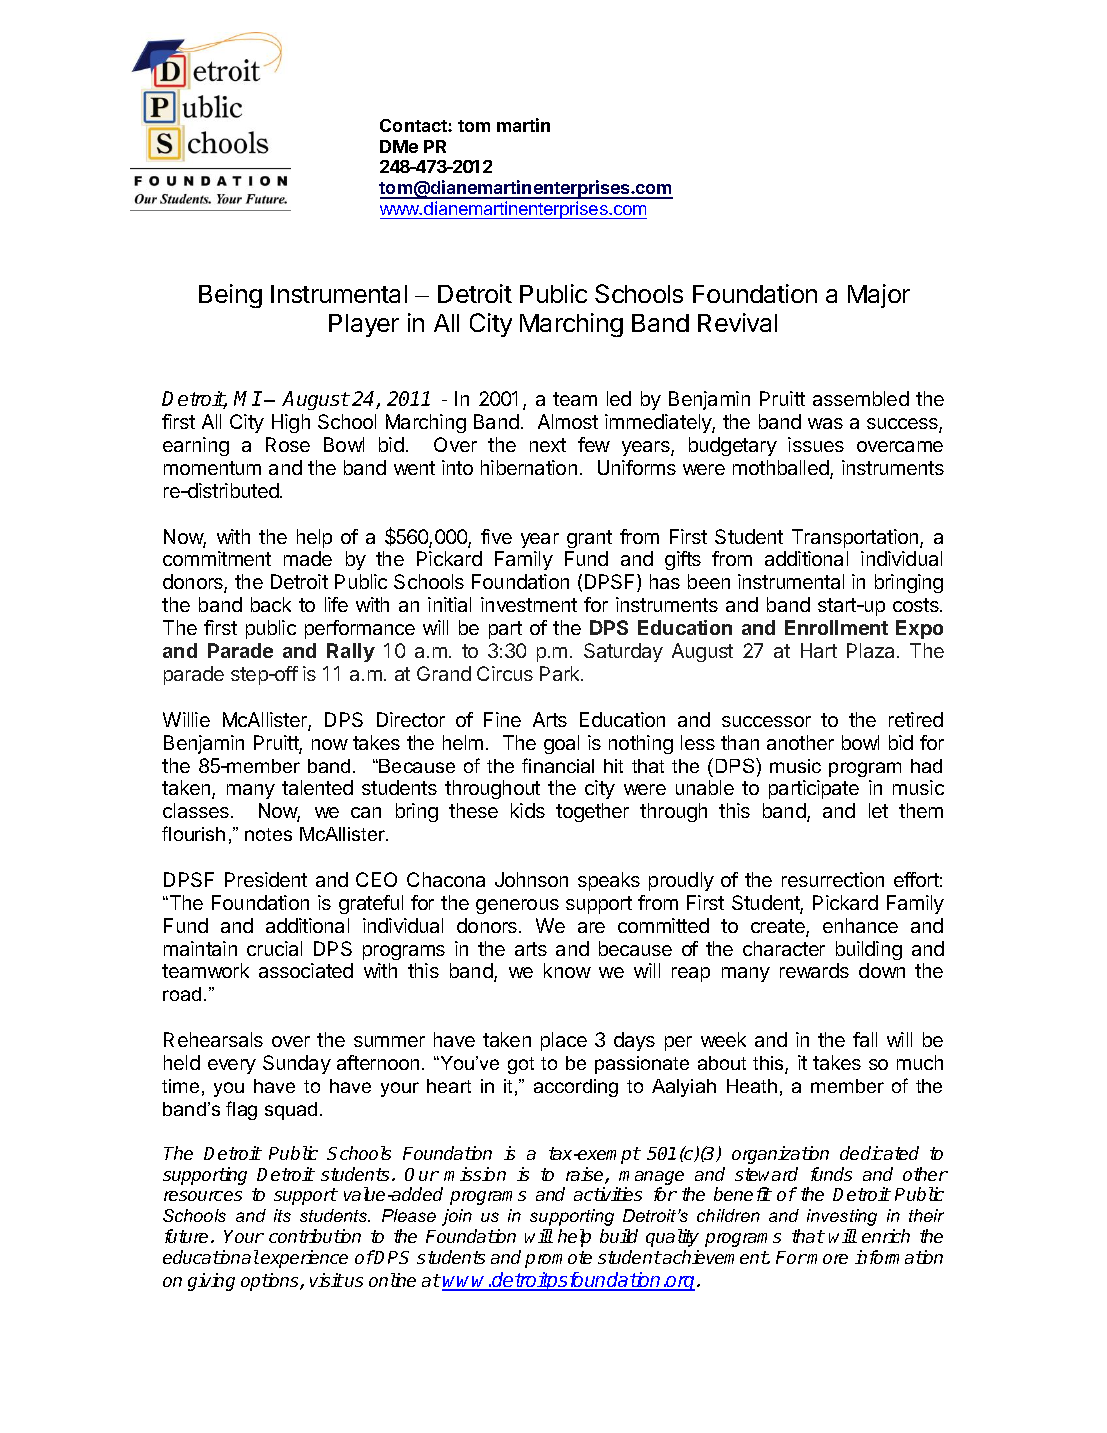  I want to click on Transportation, so click(856, 538).
